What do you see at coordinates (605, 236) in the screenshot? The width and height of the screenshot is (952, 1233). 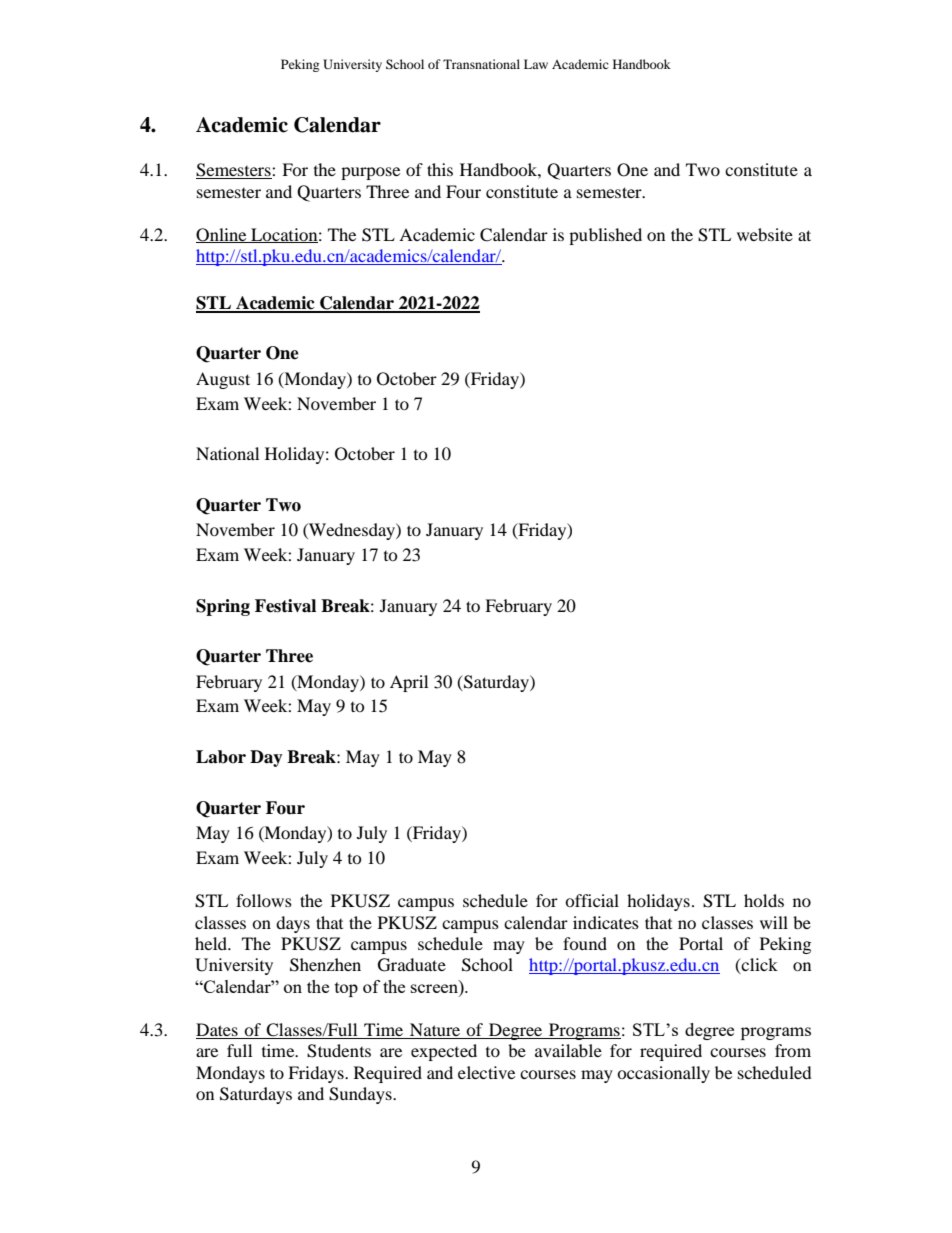 I see `published` at bounding box center [605, 236].
